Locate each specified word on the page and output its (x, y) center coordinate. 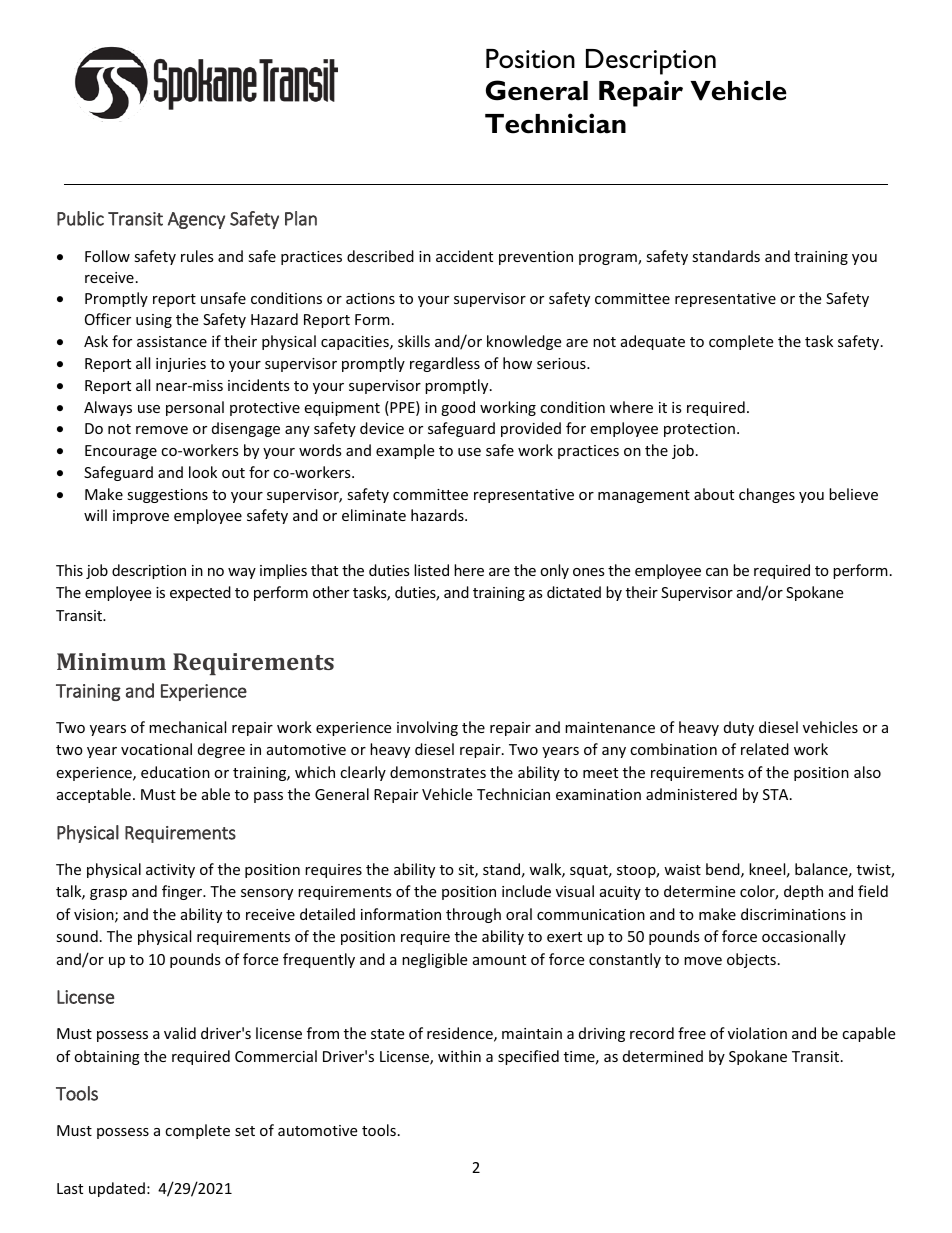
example (405, 451)
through (473, 915)
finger (183, 892)
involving (427, 728)
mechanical (187, 727)
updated (117, 1189)
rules (197, 256)
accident (464, 256)
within (459, 1056)
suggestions (167, 496)
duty (739, 728)
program (609, 259)
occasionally (804, 937)
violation (757, 1033)
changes (767, 495)
